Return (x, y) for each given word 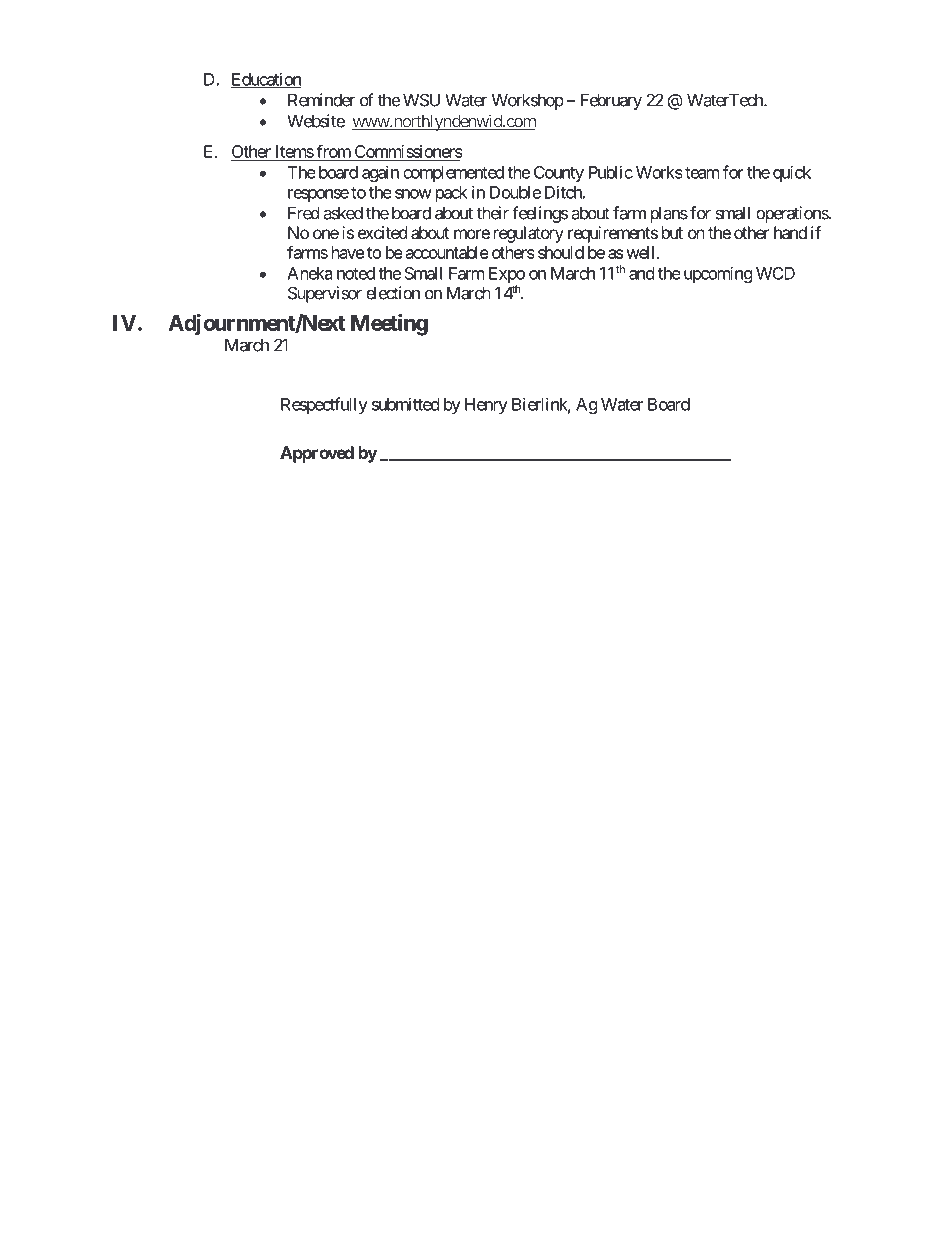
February (611, 101)
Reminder (321, 100)
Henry (486, 406)
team (702, 173)
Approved (317, 454)
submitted (405, 404)
